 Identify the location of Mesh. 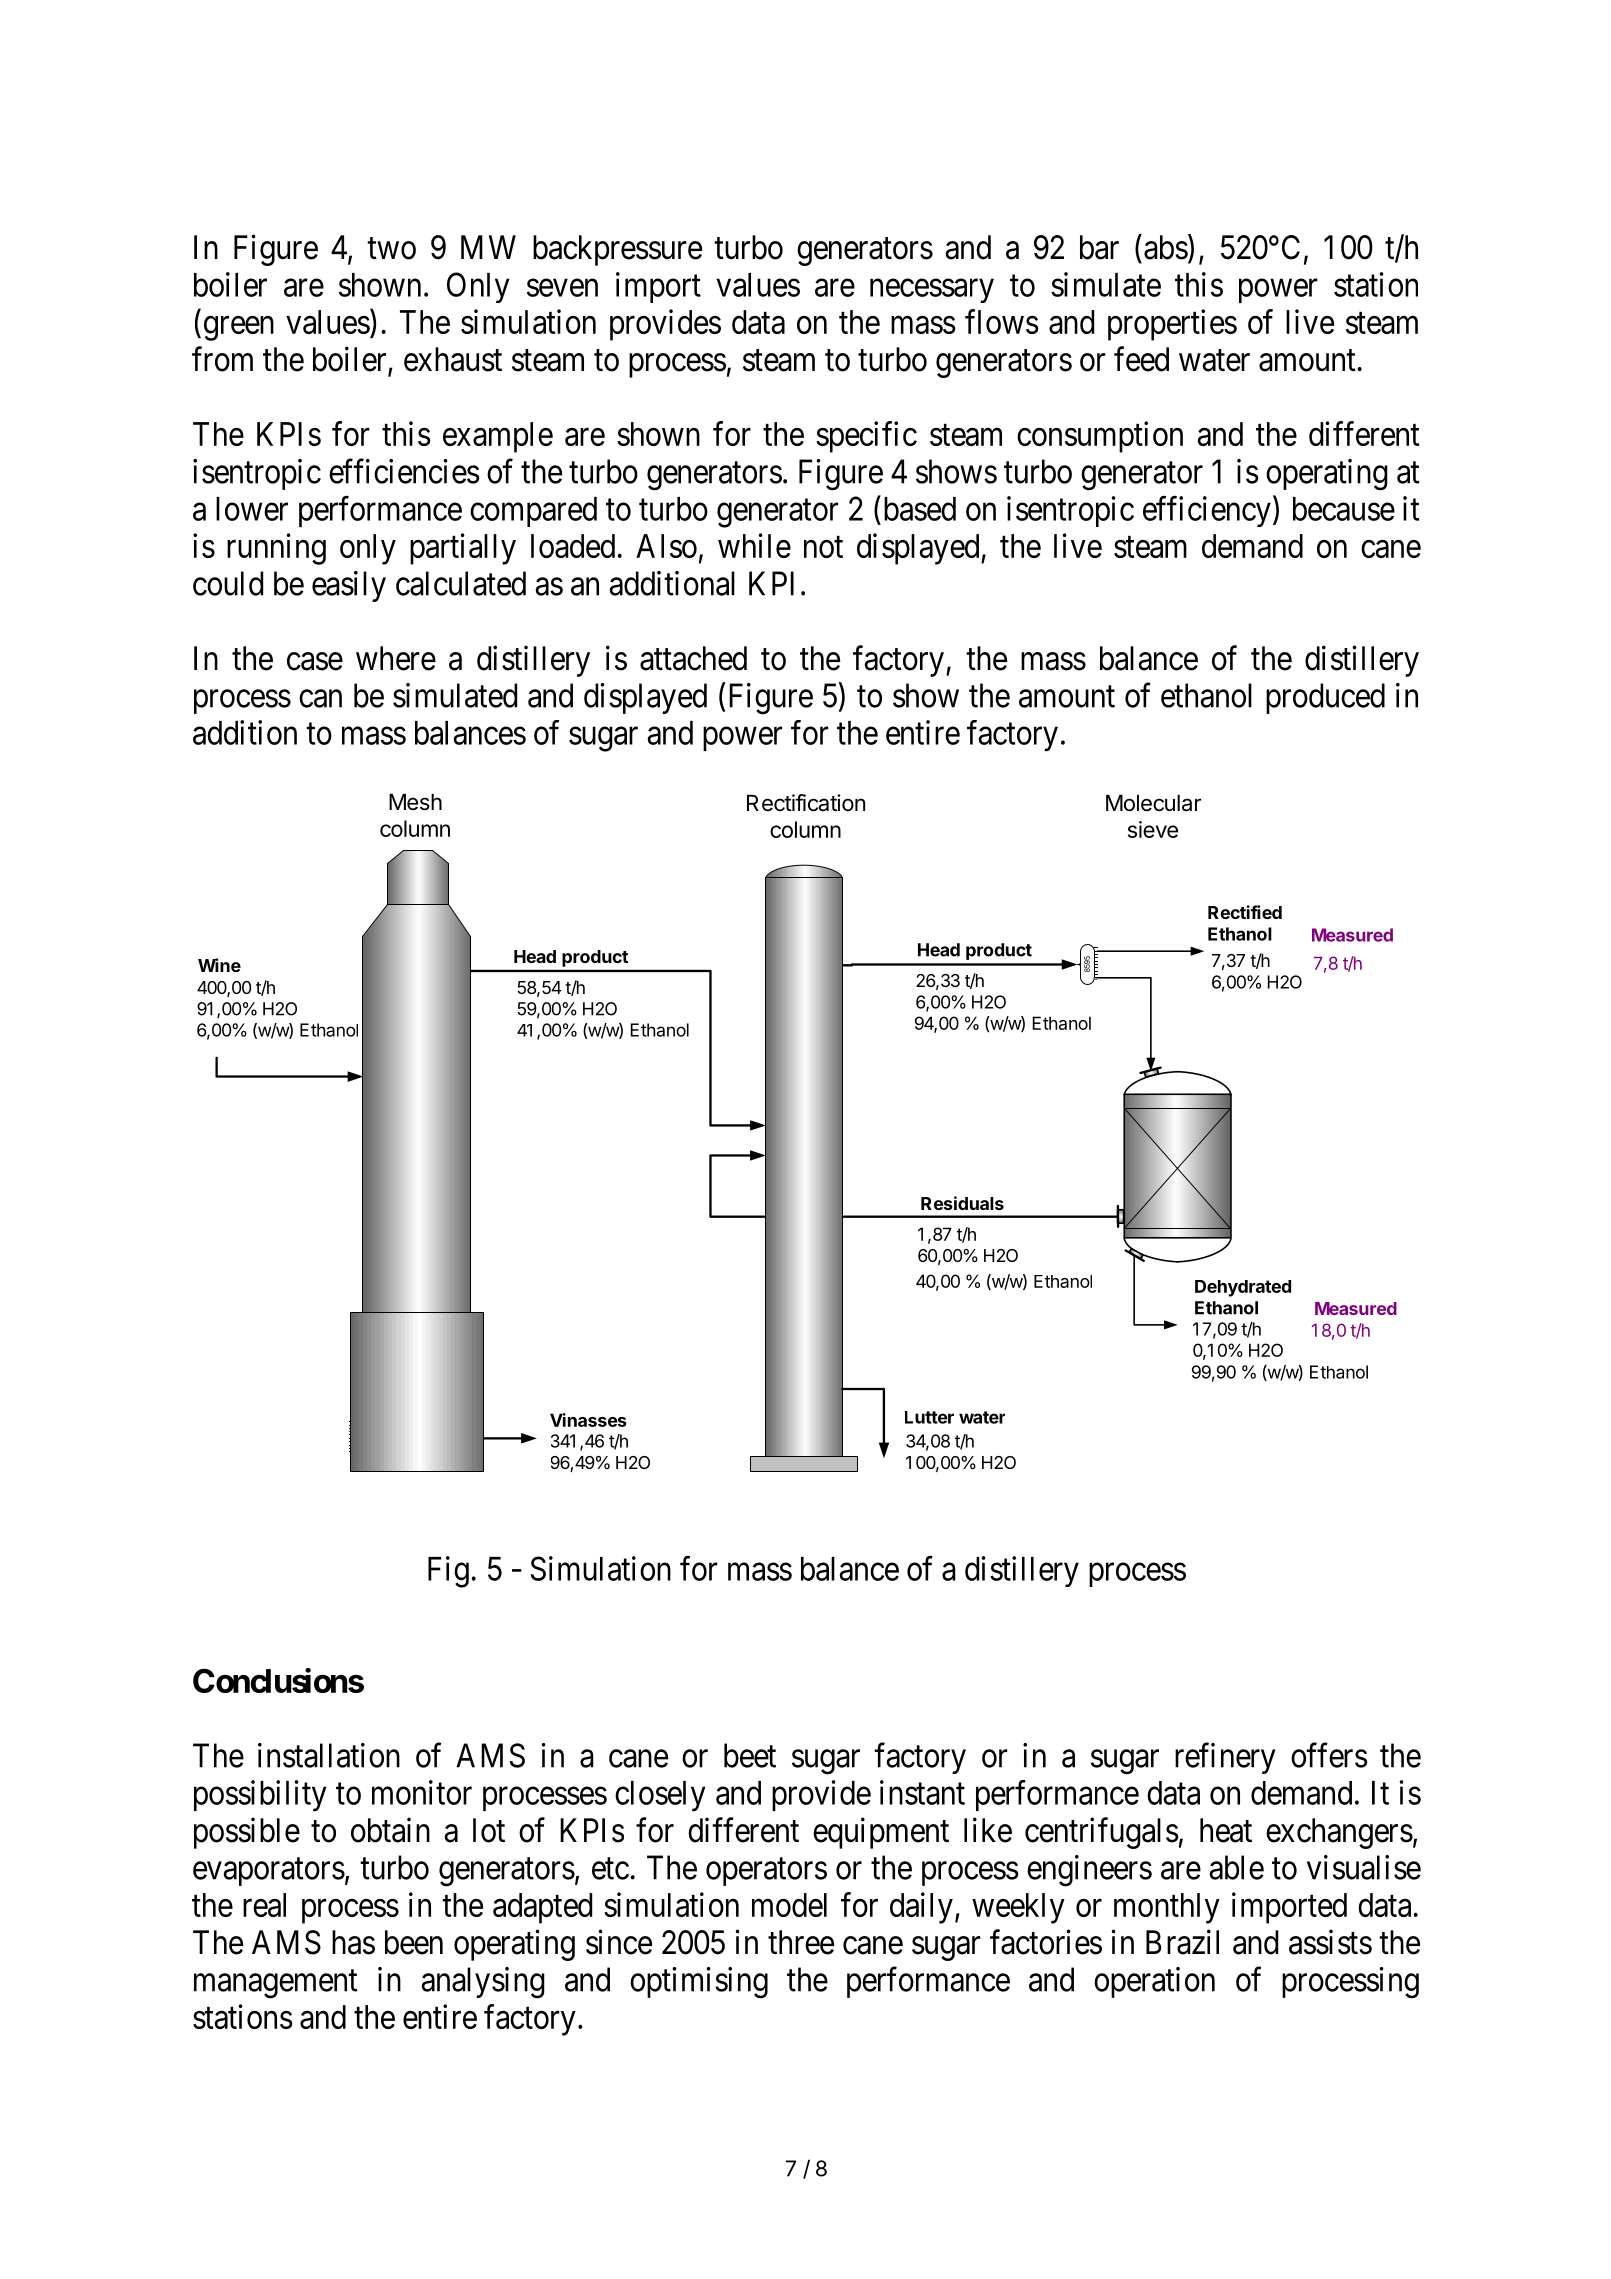
(415, 802).
